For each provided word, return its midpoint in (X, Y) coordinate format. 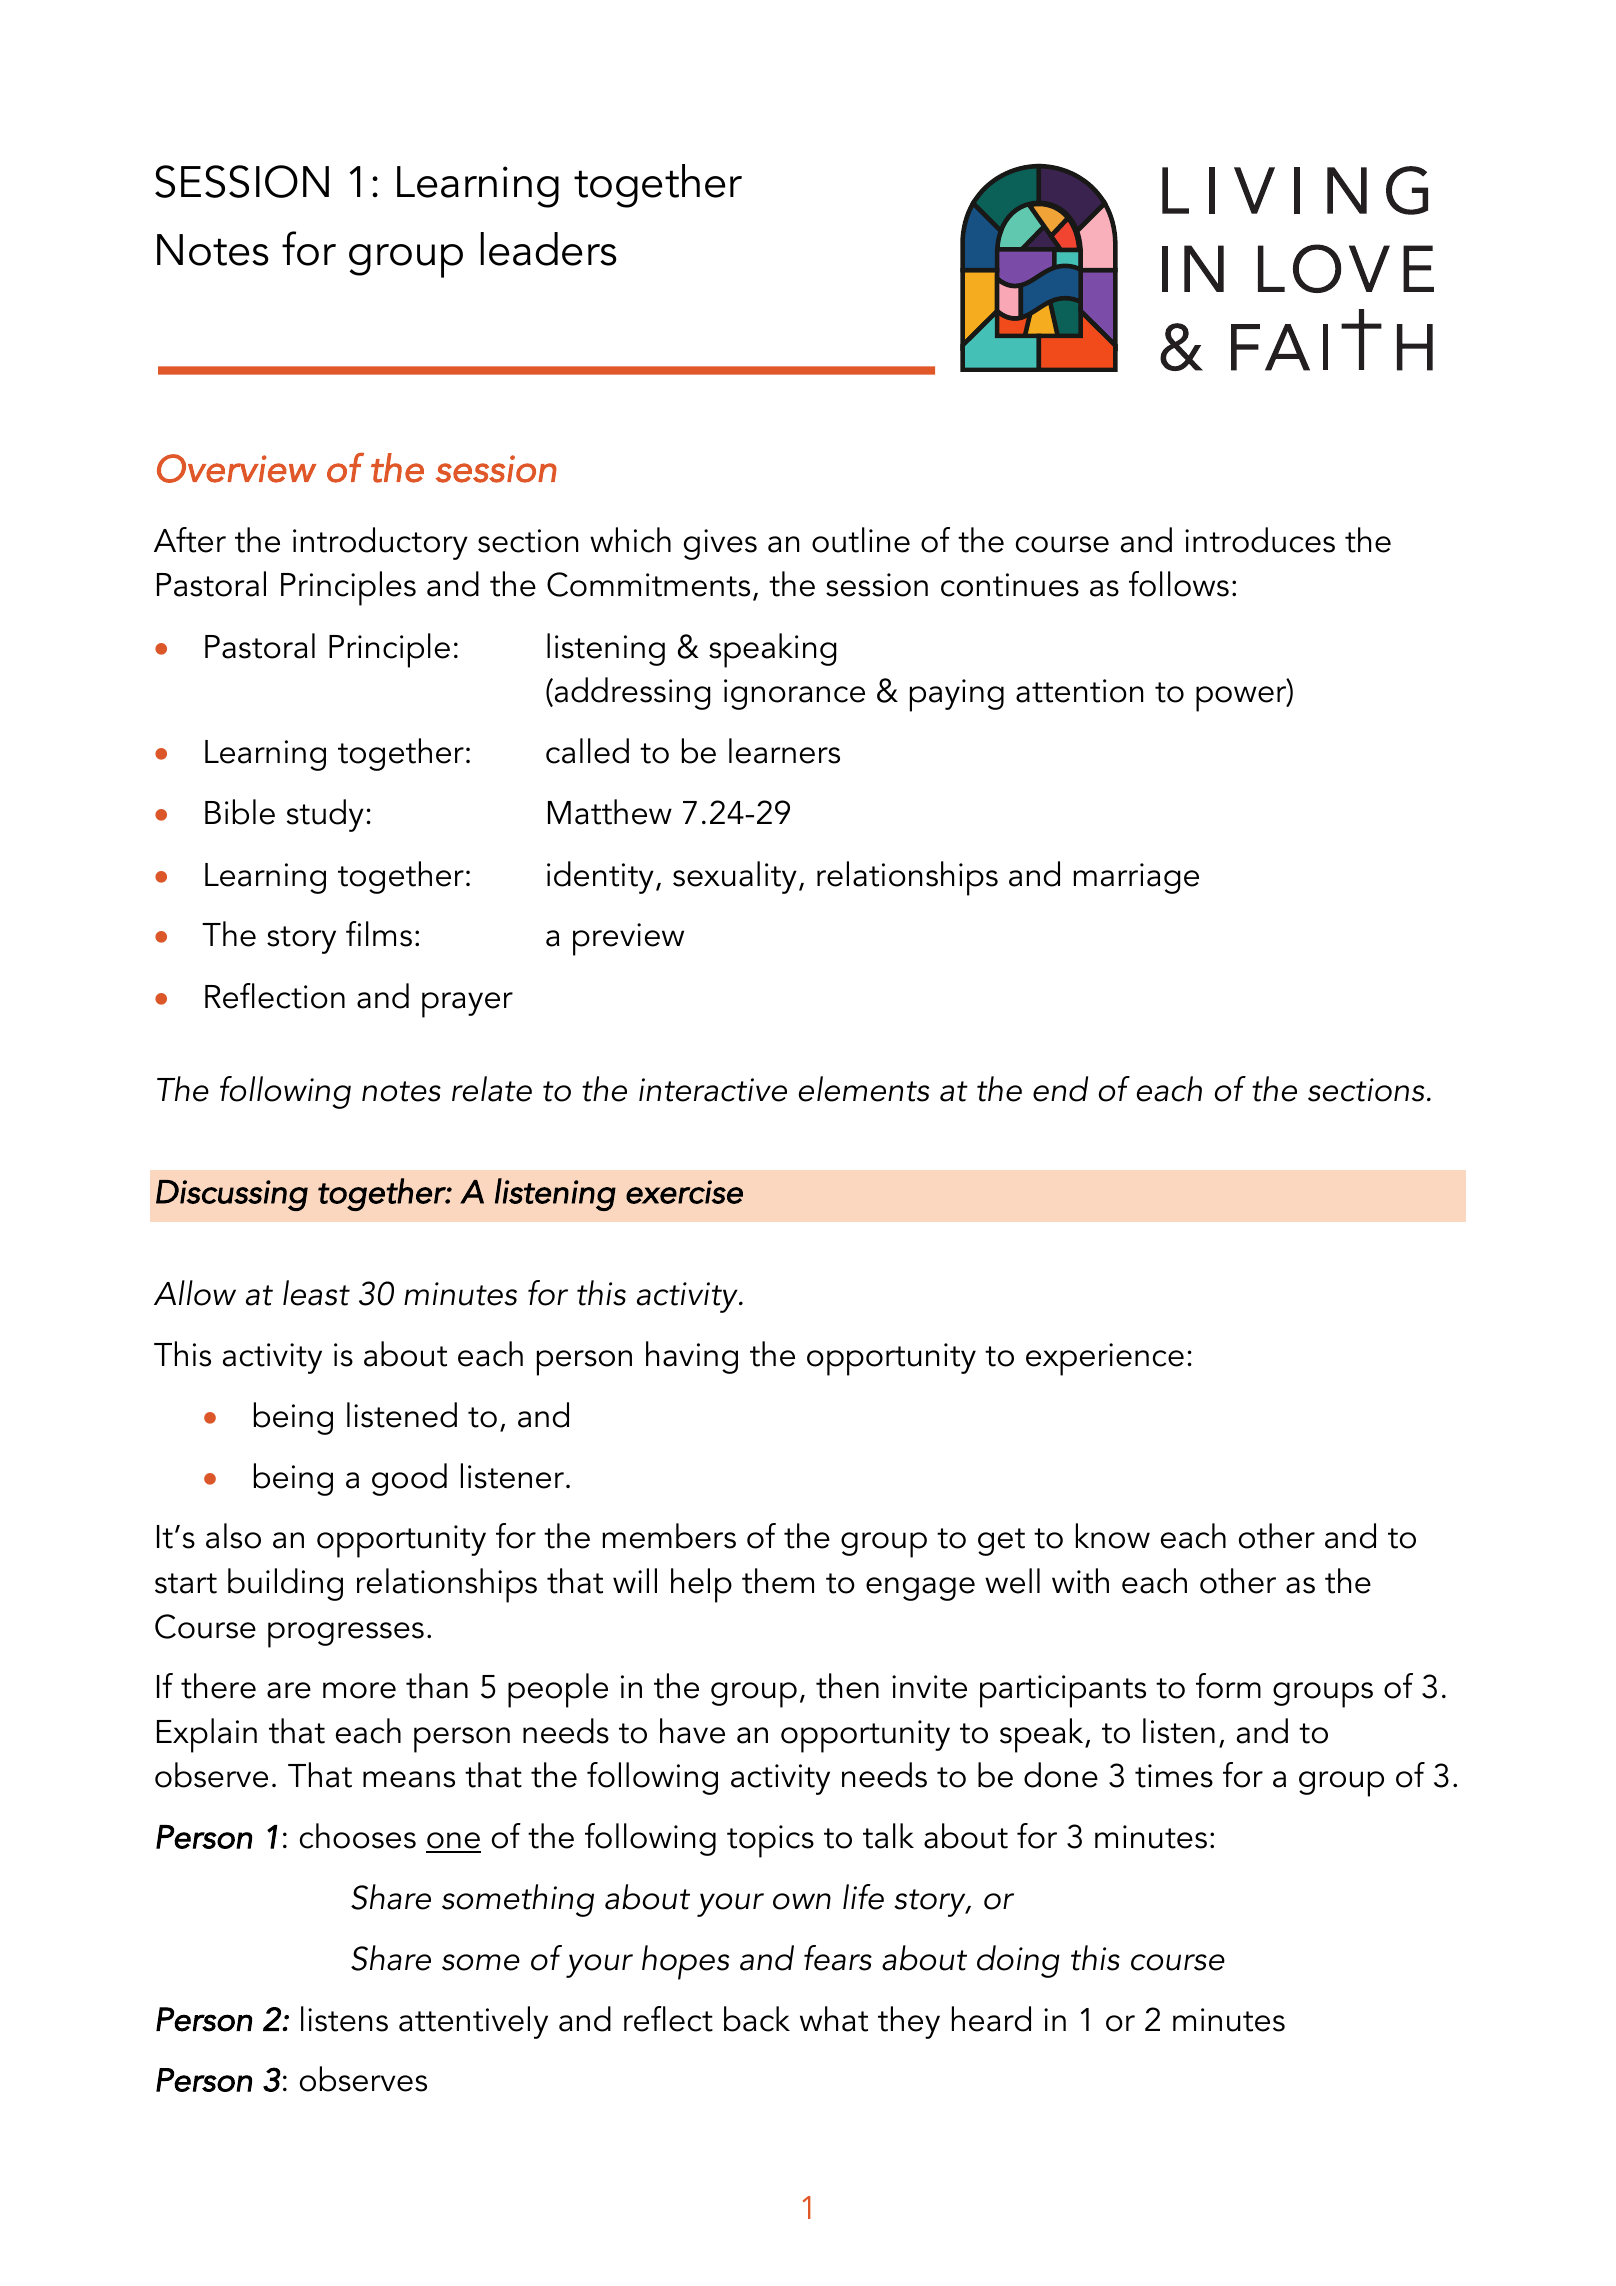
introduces (1260, 540)
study (325, 815)
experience (1105, 1359)
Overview (236, 468)
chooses (358, 1836)
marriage (1136, 878)
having (692, 1357)
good (409, 1479)
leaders (548, 249)
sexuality (735, 877)
